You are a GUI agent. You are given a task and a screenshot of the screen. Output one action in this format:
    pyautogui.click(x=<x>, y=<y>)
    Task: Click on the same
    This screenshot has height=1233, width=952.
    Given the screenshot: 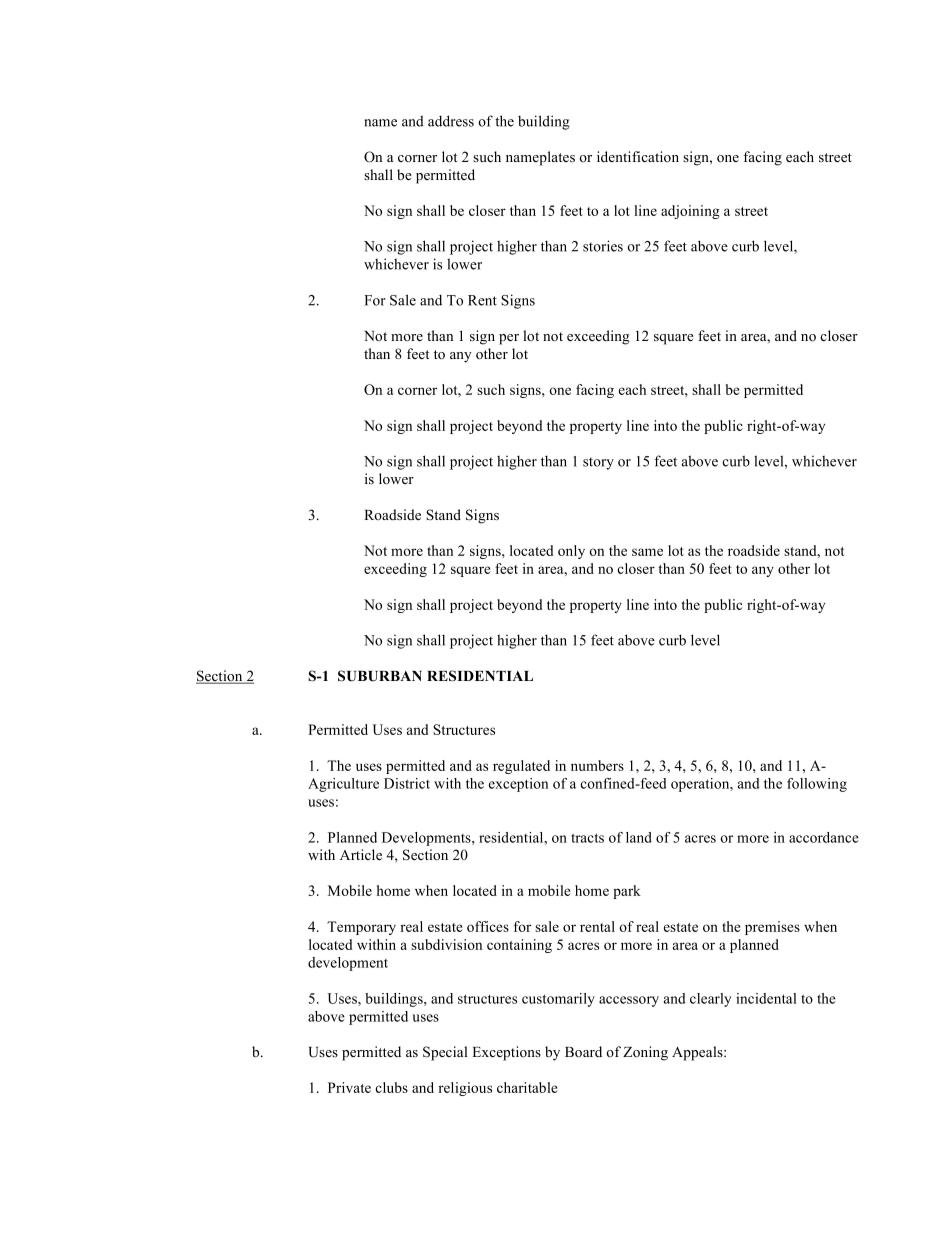 What is the action you would take?
    pyautogui.click(x=647, y=552)
